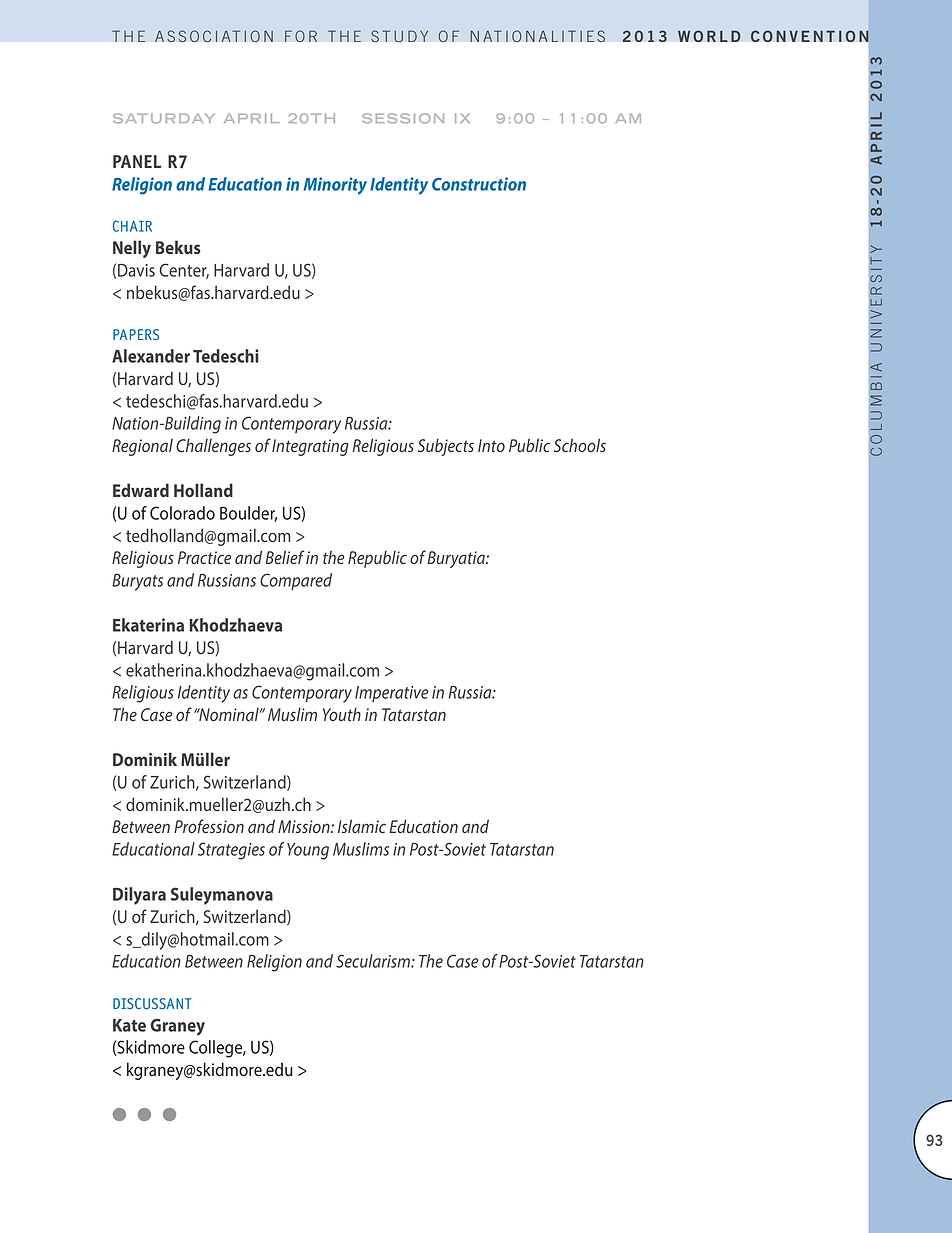  Describe the element at coordinates (374, 961) in the image. I see `Secularism` at that location.
